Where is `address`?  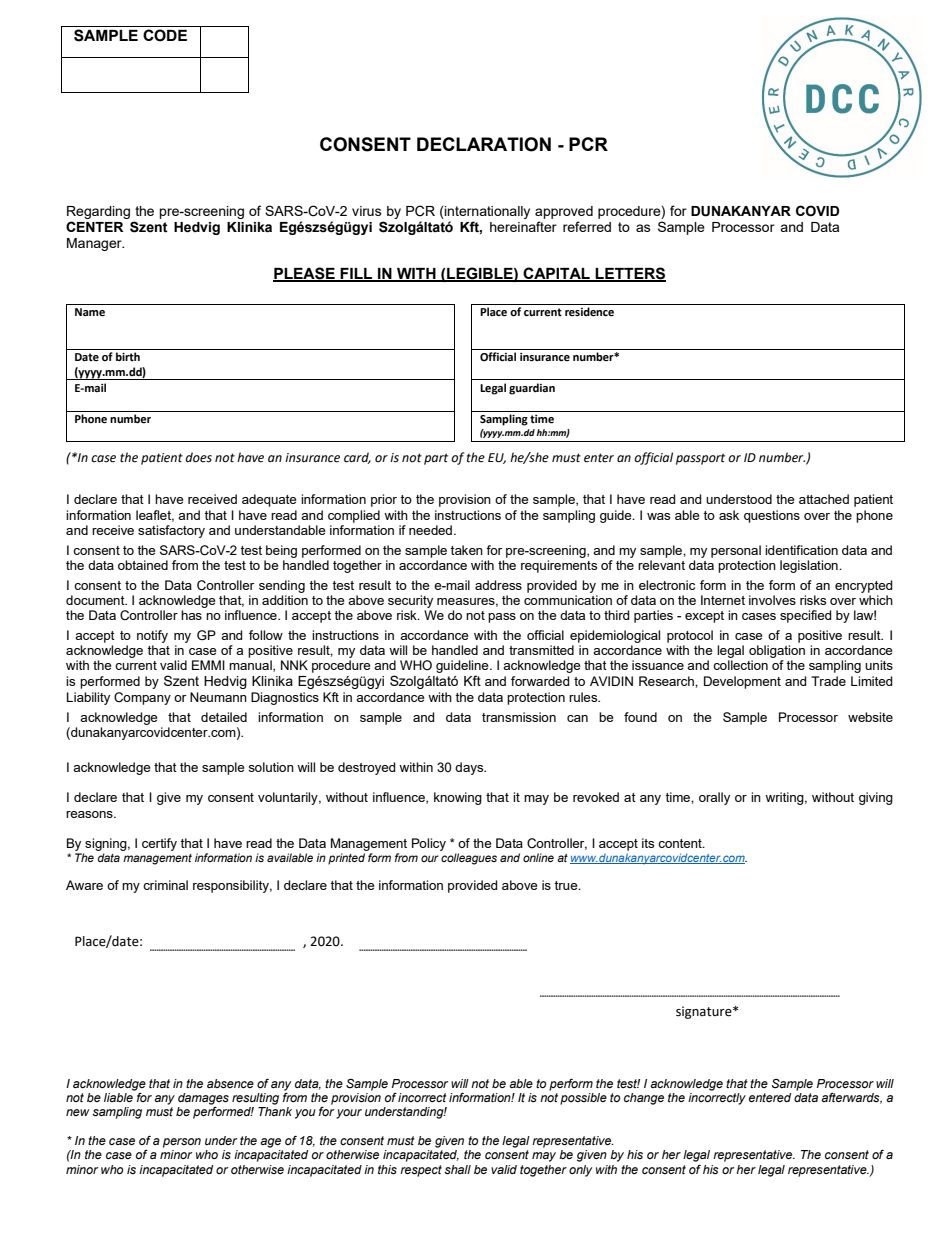
address is located at coordinates (498, 585).
